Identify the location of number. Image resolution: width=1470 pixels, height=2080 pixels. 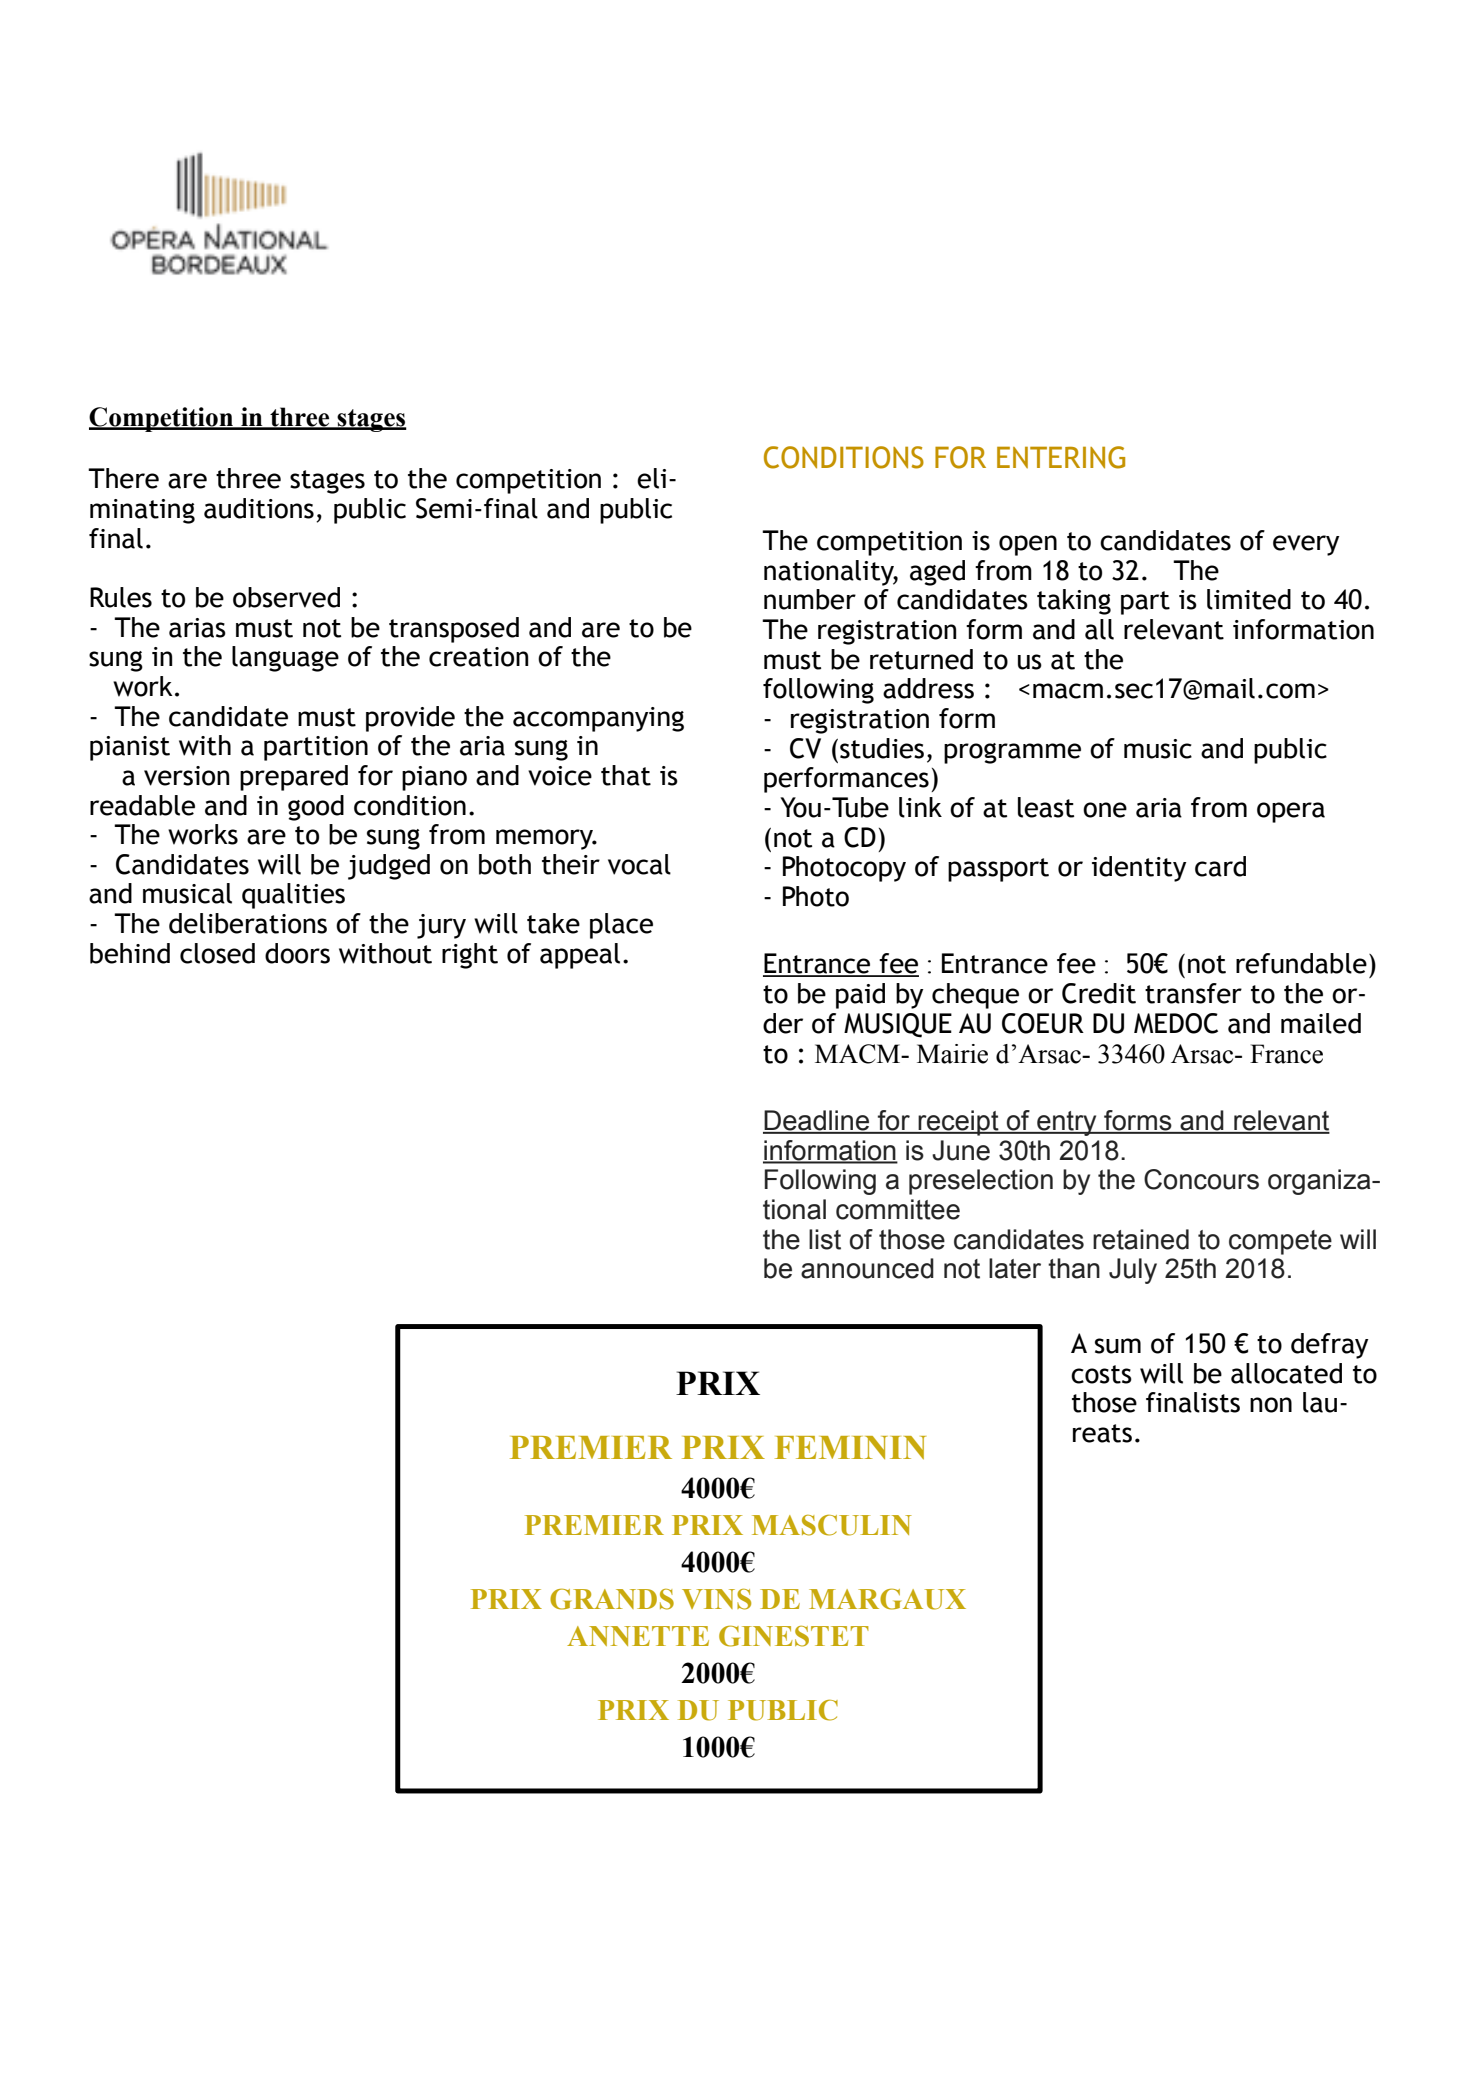
(810, 599).
